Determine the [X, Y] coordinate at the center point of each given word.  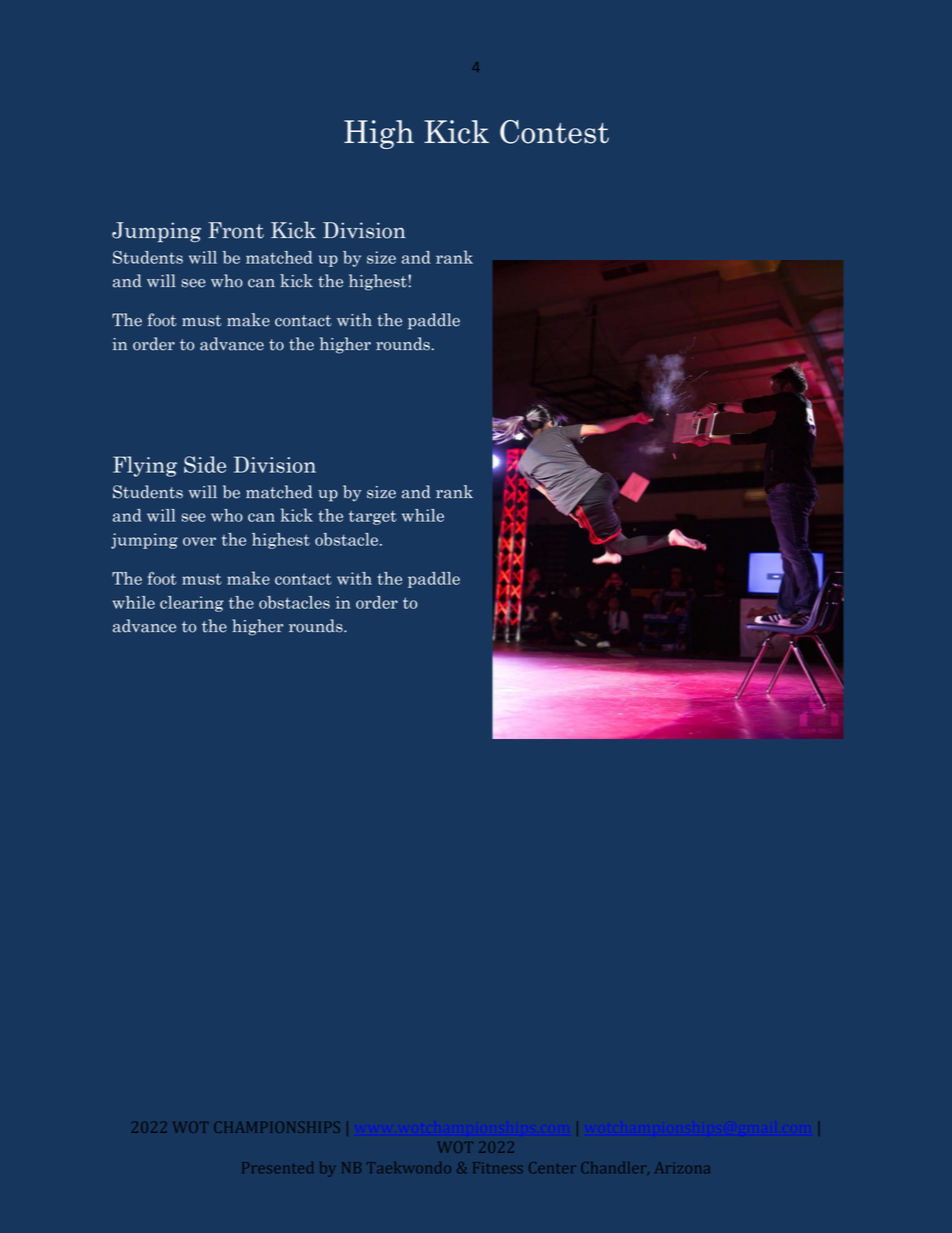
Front [236, 230]
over [199, 541]
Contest [554, 132]
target [373, 518]
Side [205, 464]
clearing [192, 604]
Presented [278, 1167]
